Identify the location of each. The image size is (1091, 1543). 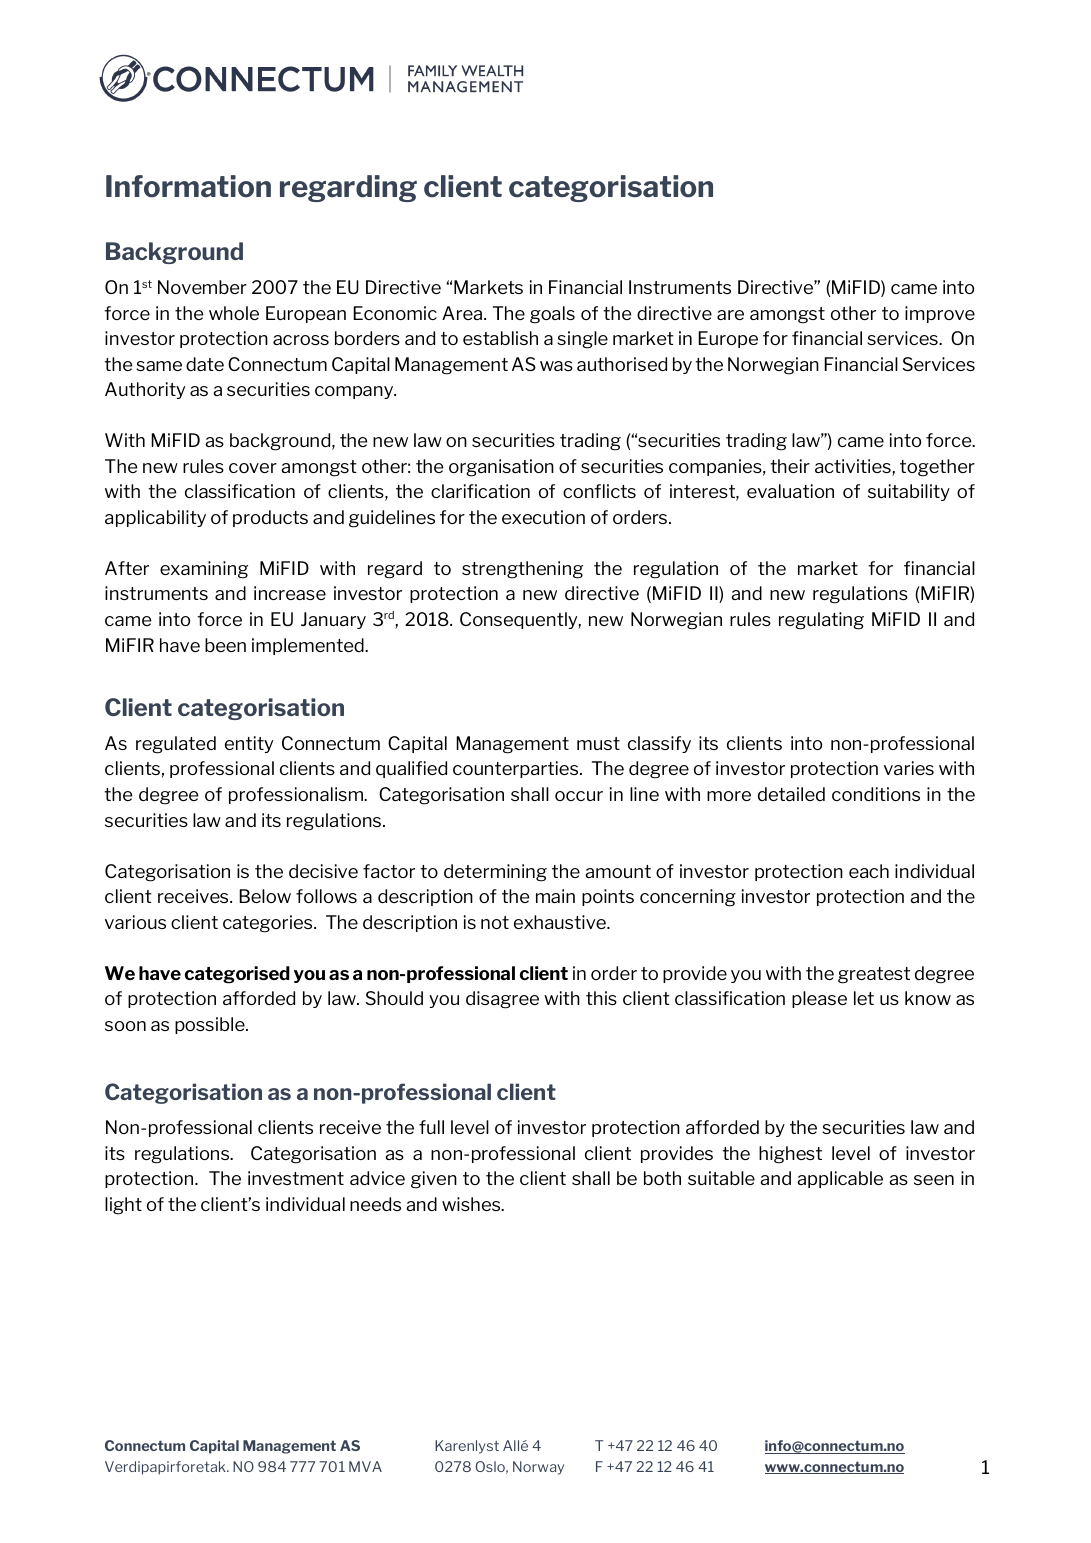
(869, 871).
